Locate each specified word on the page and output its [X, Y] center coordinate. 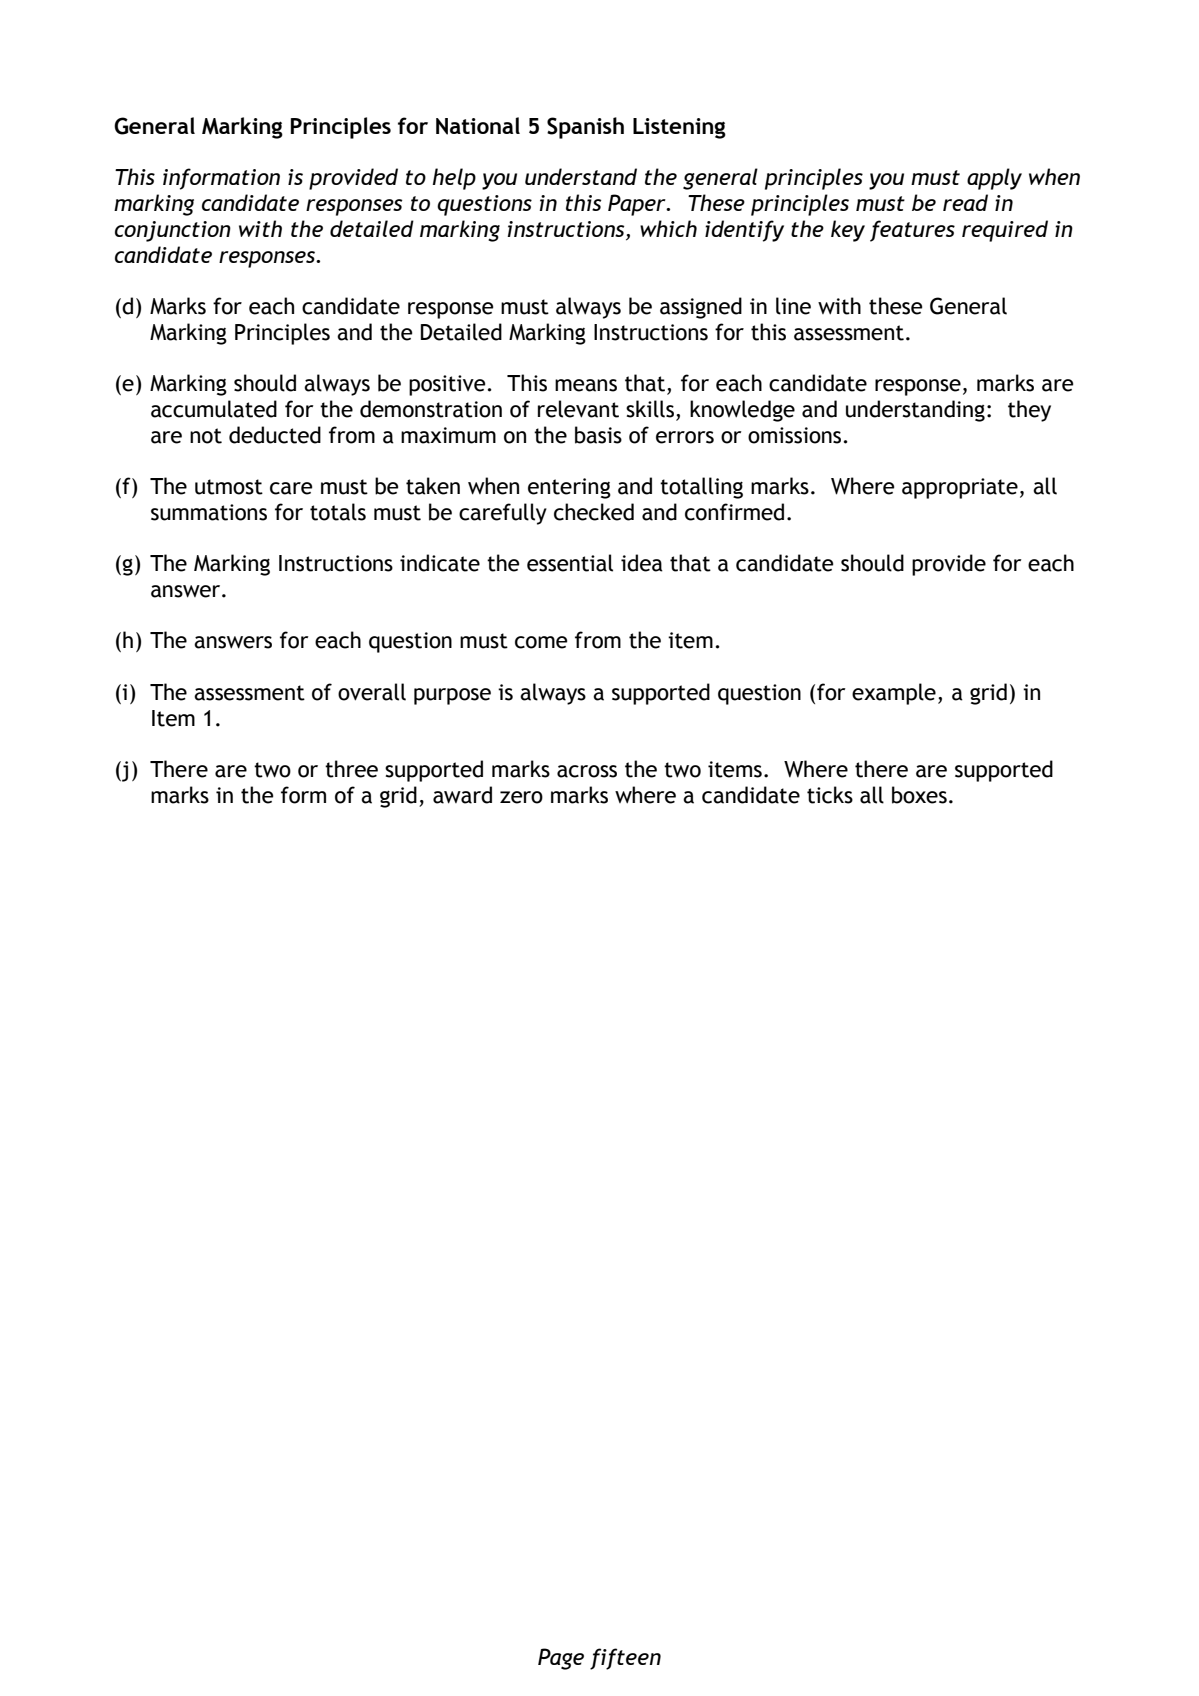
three [351, 769]
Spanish [585, 128]
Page [561, 1659]
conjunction [173, 231]
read [965, 202]
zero [521, 797]
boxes [919, 795]
